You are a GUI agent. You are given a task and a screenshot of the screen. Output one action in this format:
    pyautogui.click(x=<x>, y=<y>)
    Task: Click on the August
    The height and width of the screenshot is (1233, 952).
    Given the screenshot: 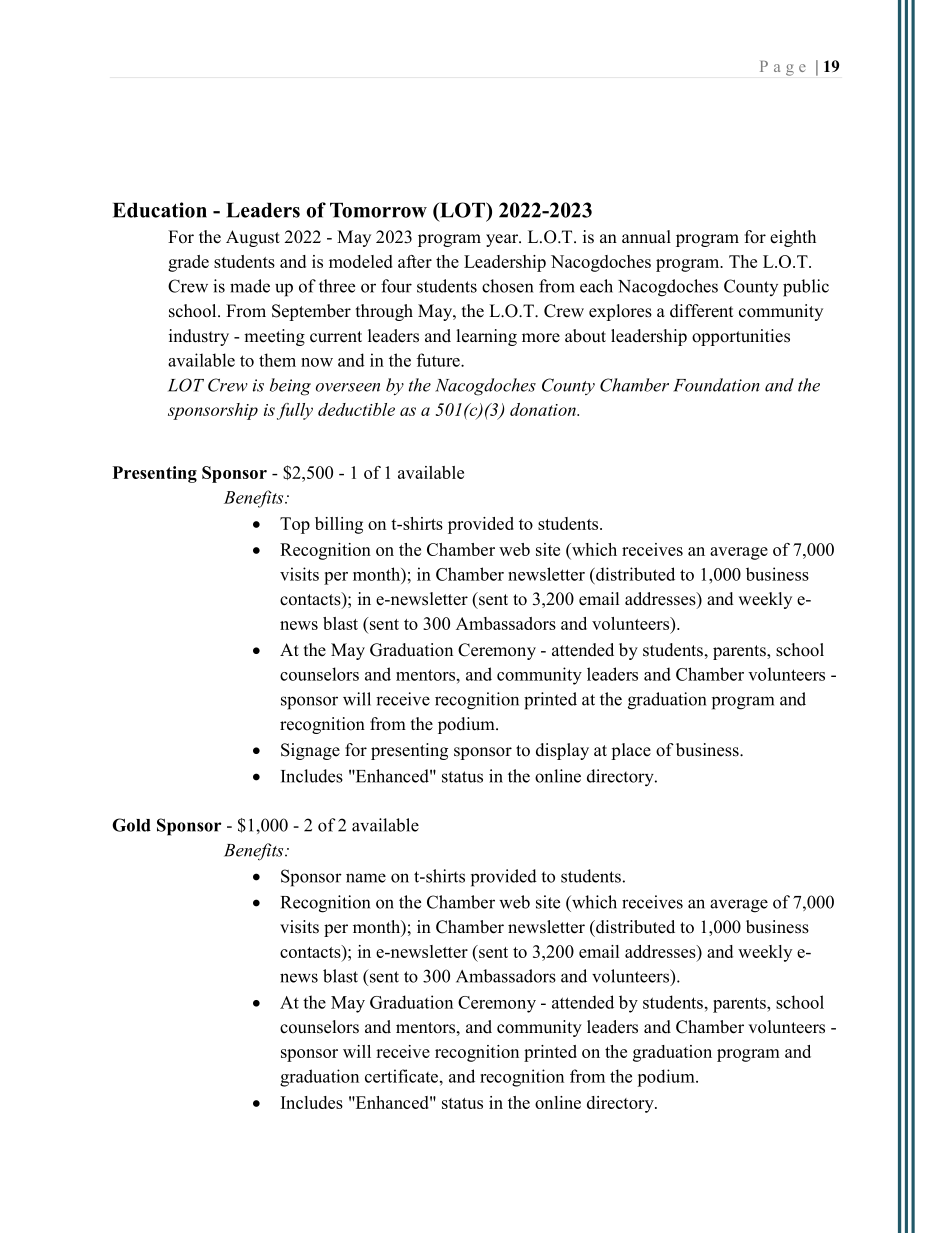 What is the action you would take?
    pyautogui.click(x=253, y=238)
